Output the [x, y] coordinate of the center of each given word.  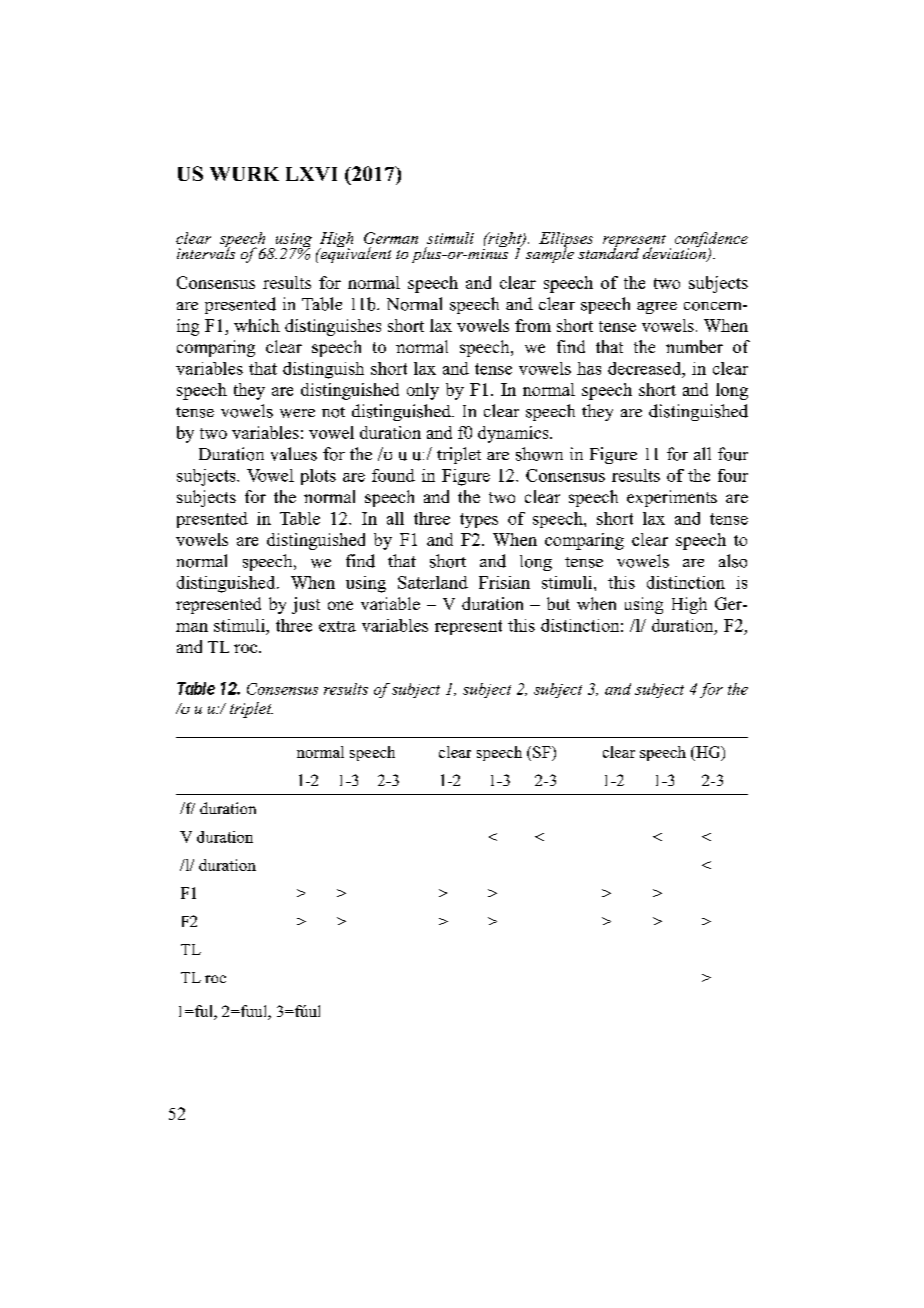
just [306, 605]
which [257, 325]
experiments [672, 498]
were [297, 413]
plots [318, 477]
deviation [675, 253]
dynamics [514, 434]
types [479, 520]
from [533, 325]
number [694, 346]
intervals [206, 252]
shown [539, 454]
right [505, 241]
